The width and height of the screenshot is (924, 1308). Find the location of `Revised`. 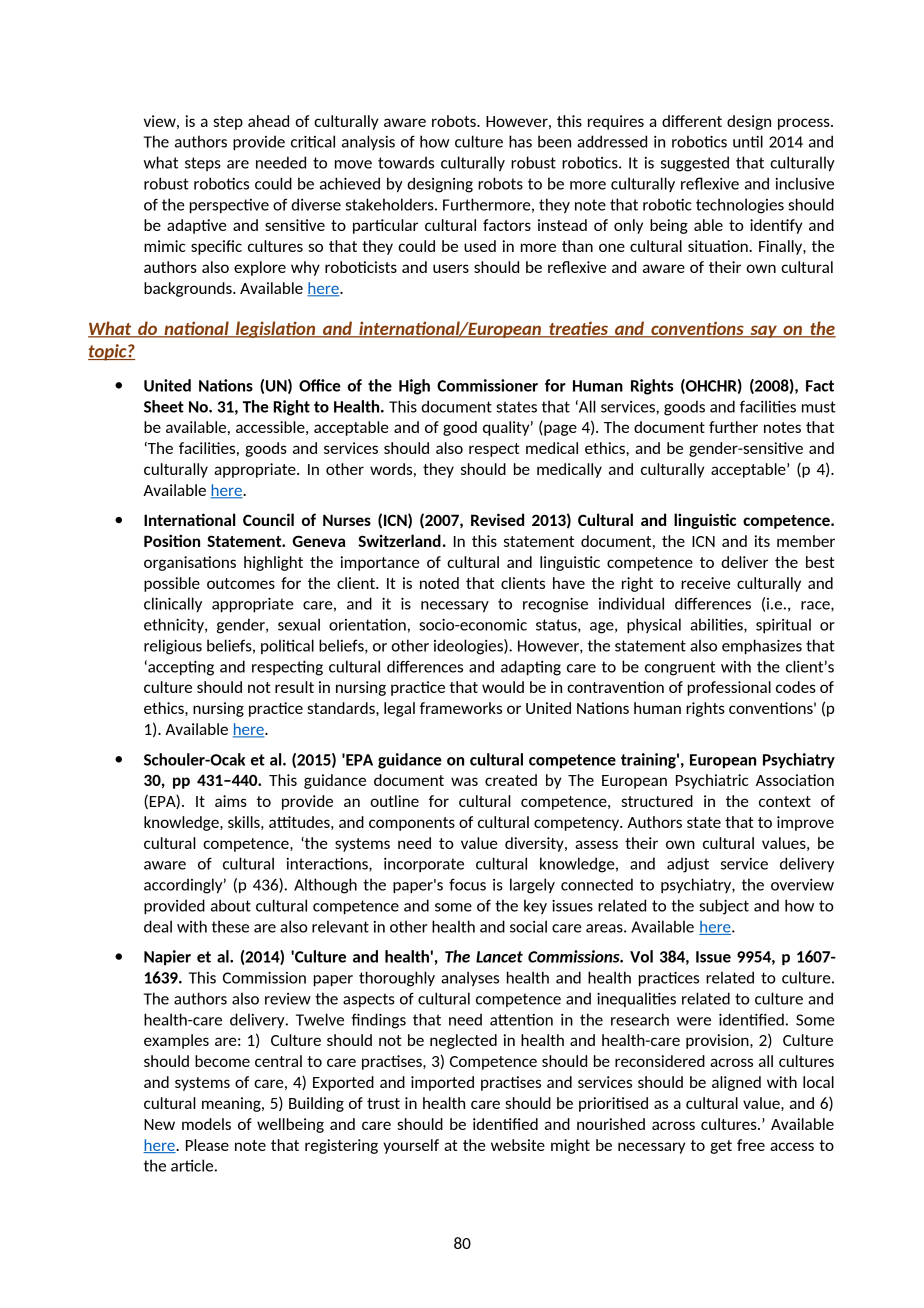

Revised is located at coordinates (497, 519).
